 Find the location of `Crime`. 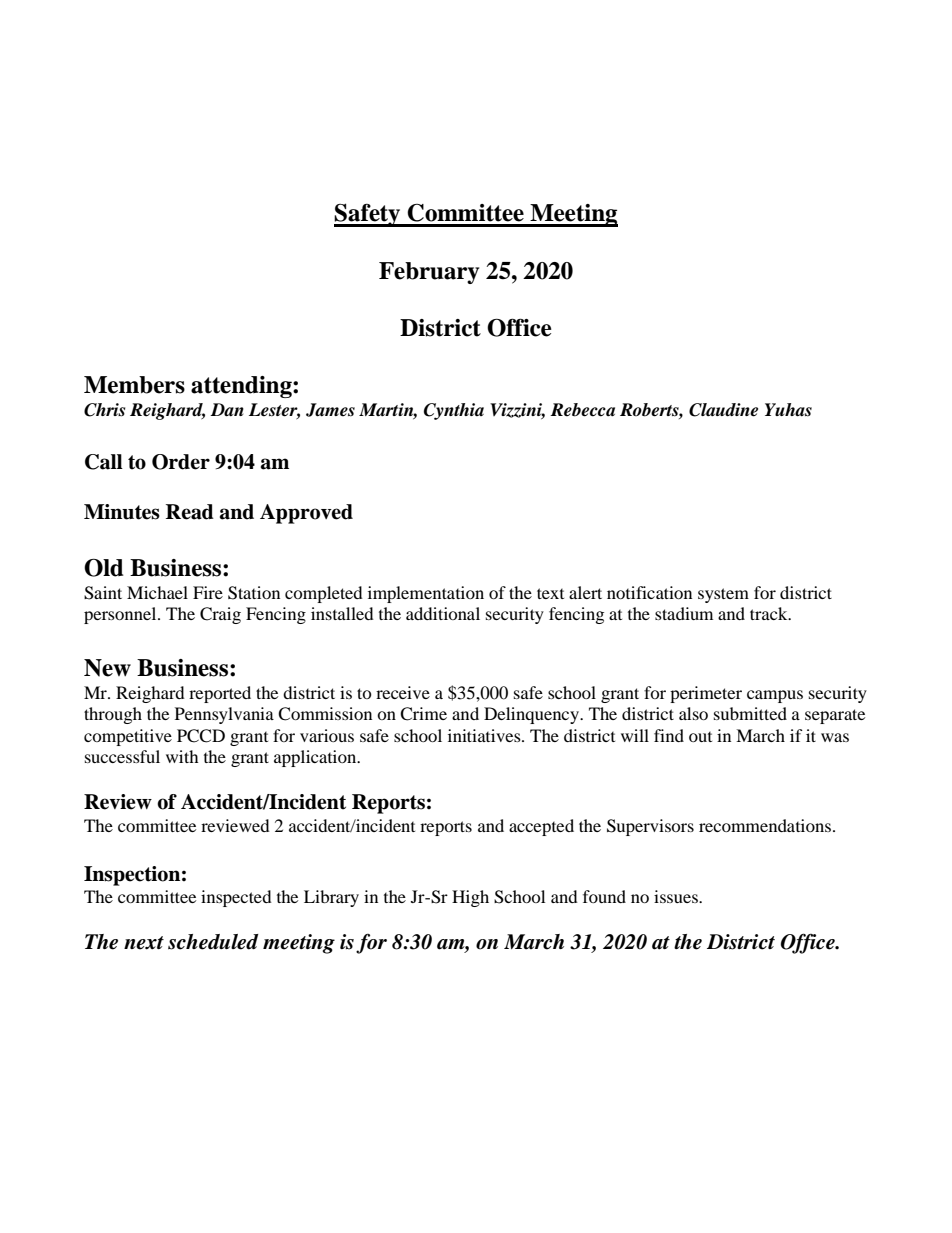

Crime is located at coordinates (423, 714).
